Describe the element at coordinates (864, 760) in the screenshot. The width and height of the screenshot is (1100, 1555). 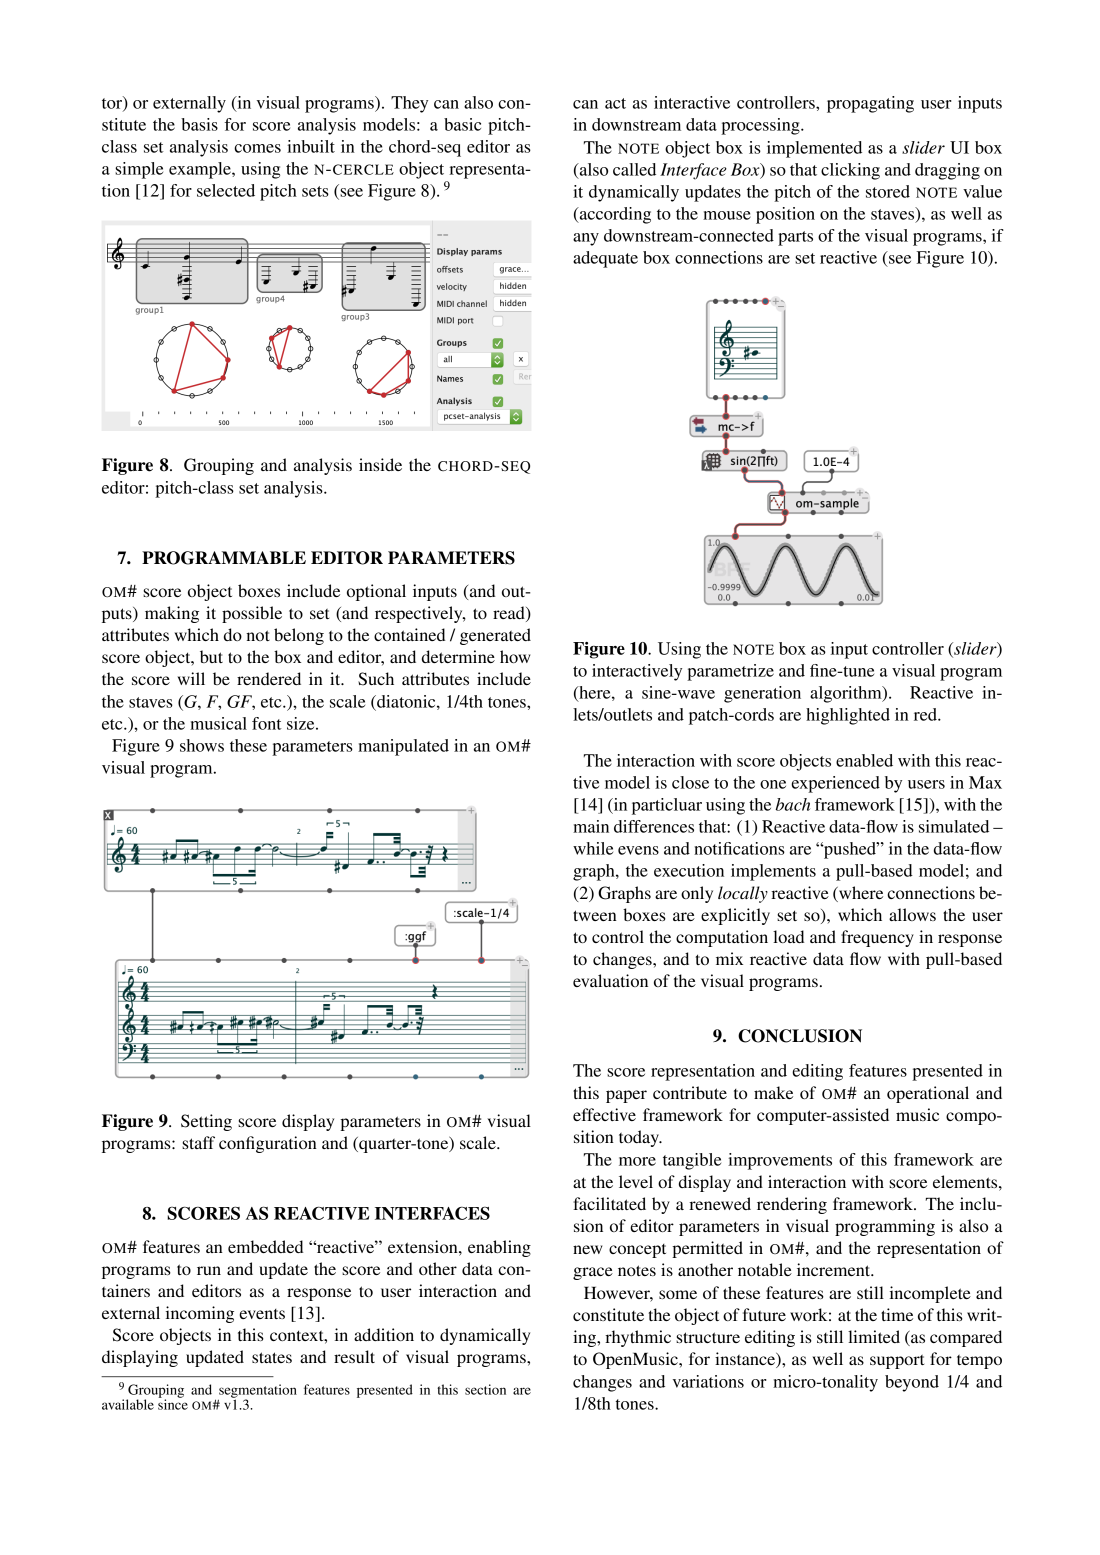
I see `enabled` at that location.
